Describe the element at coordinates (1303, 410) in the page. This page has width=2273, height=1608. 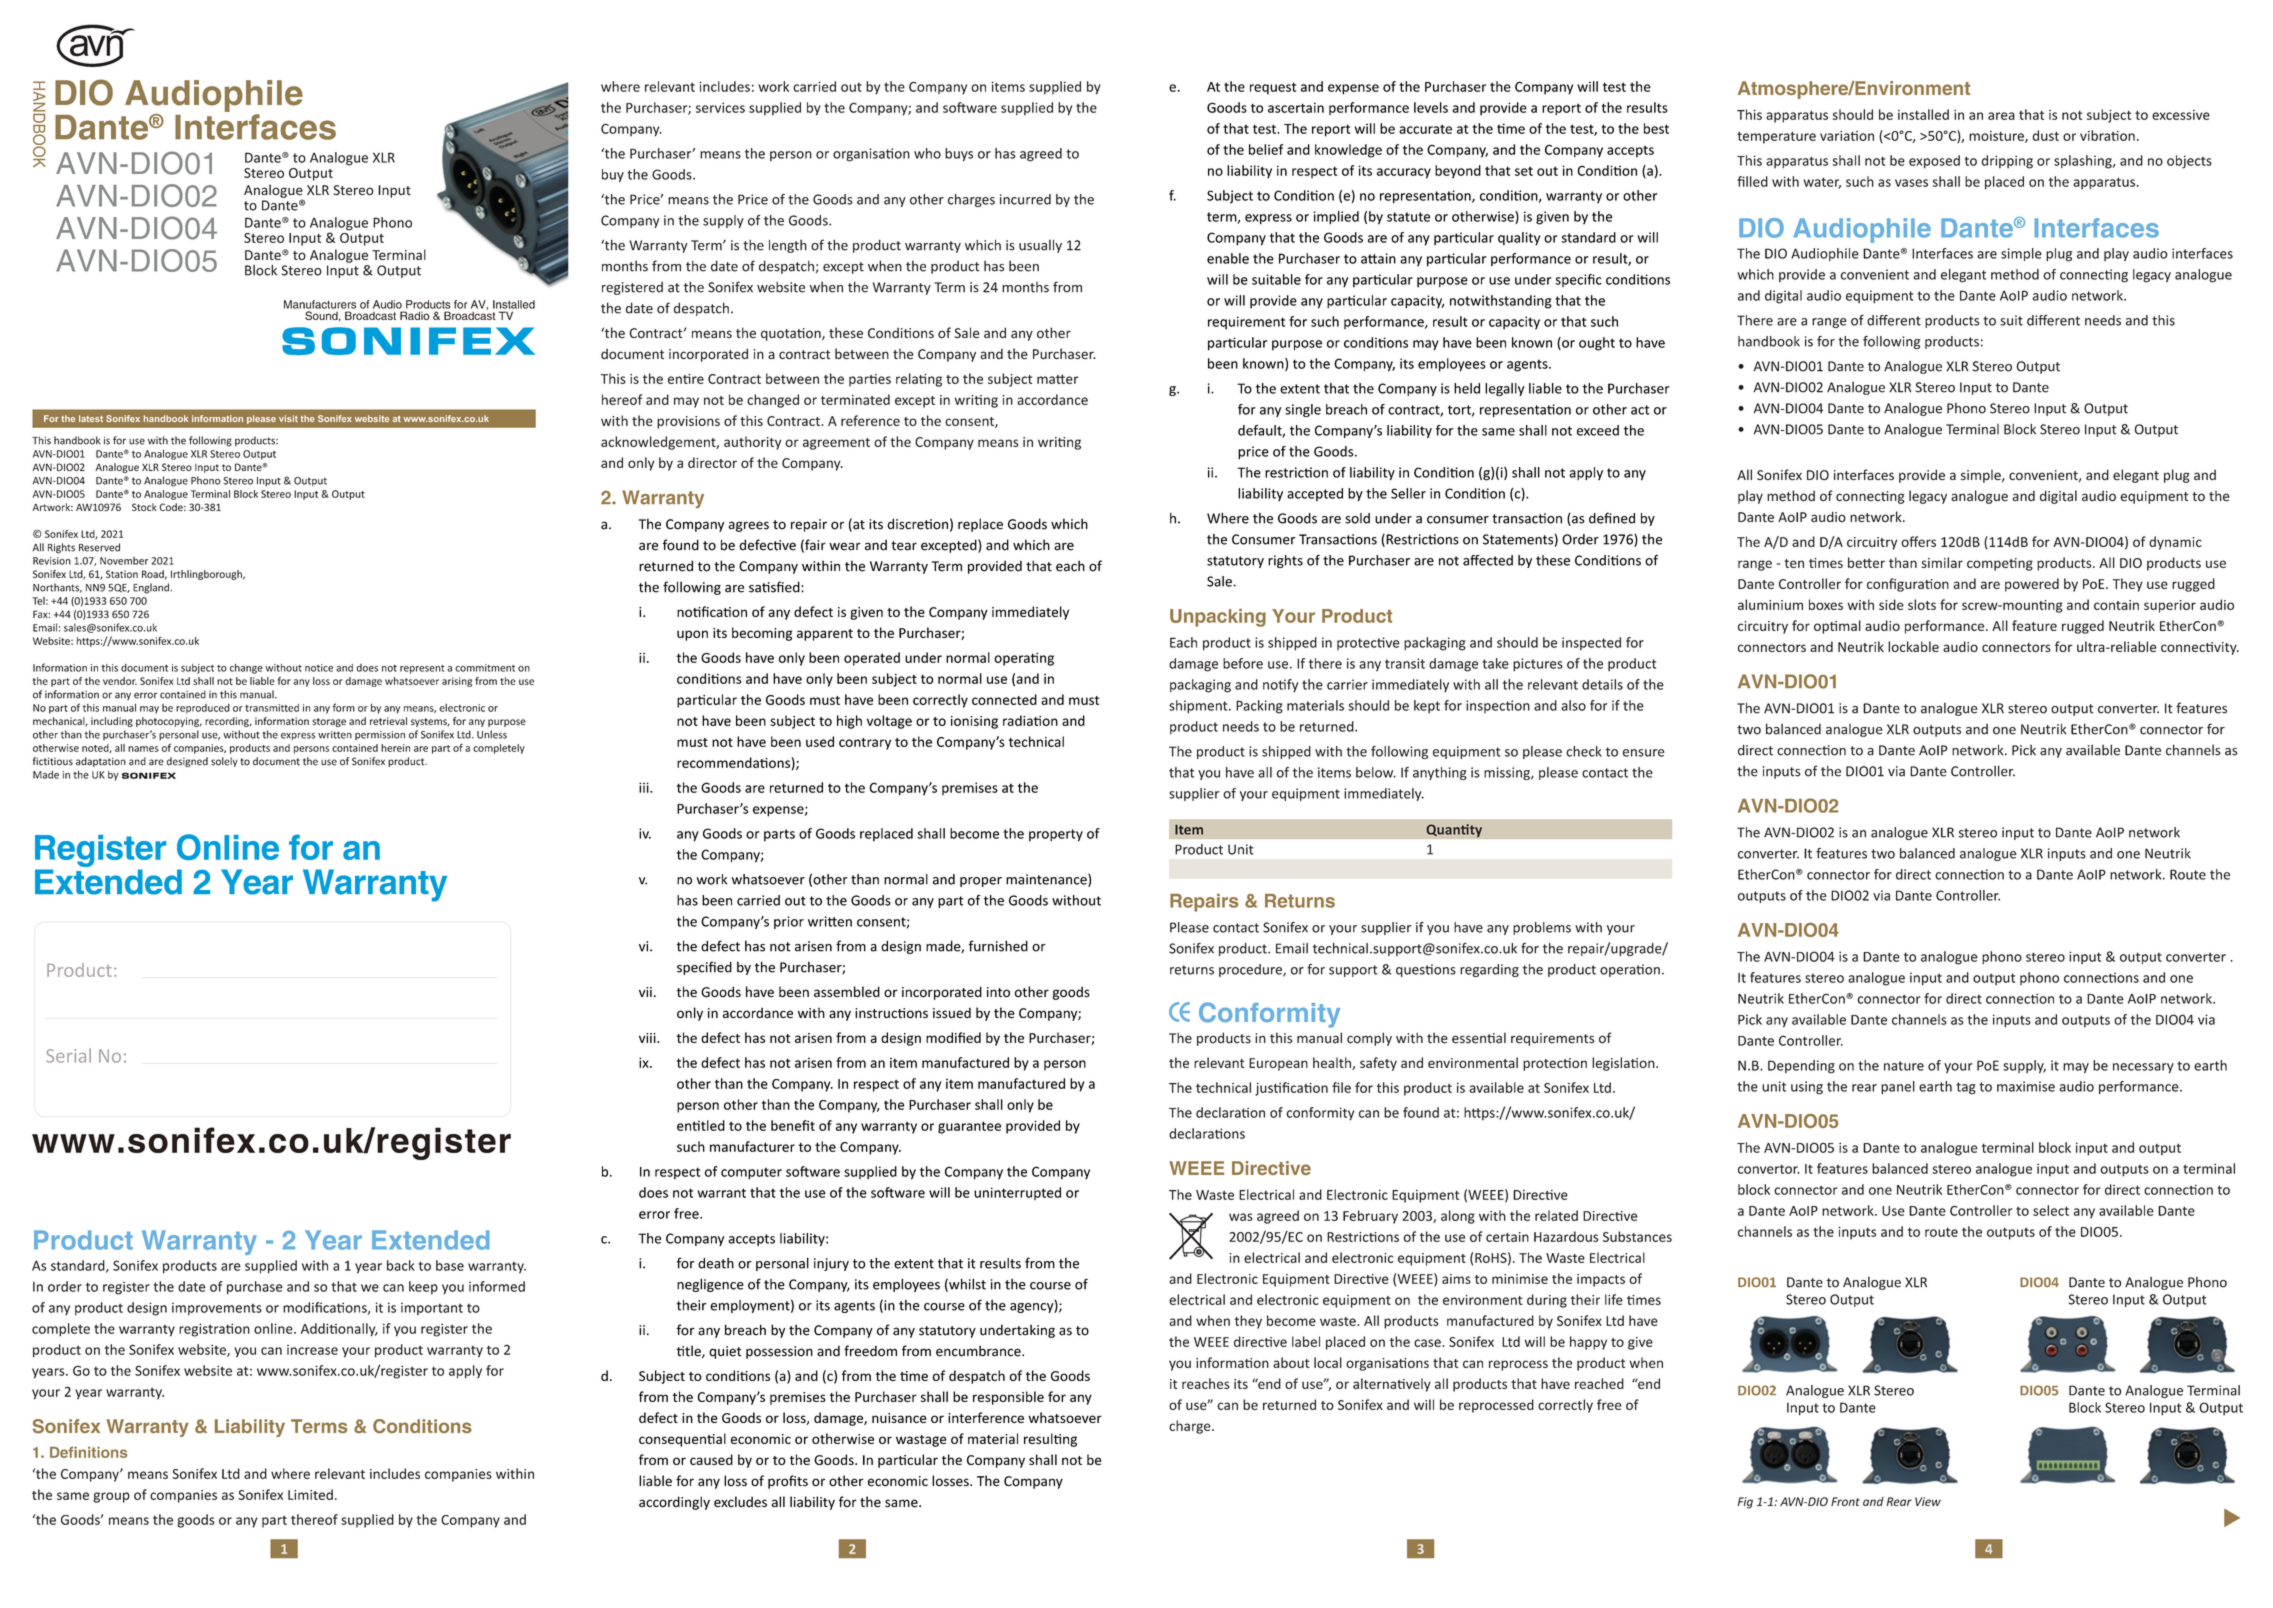
I see `single` at that location.
